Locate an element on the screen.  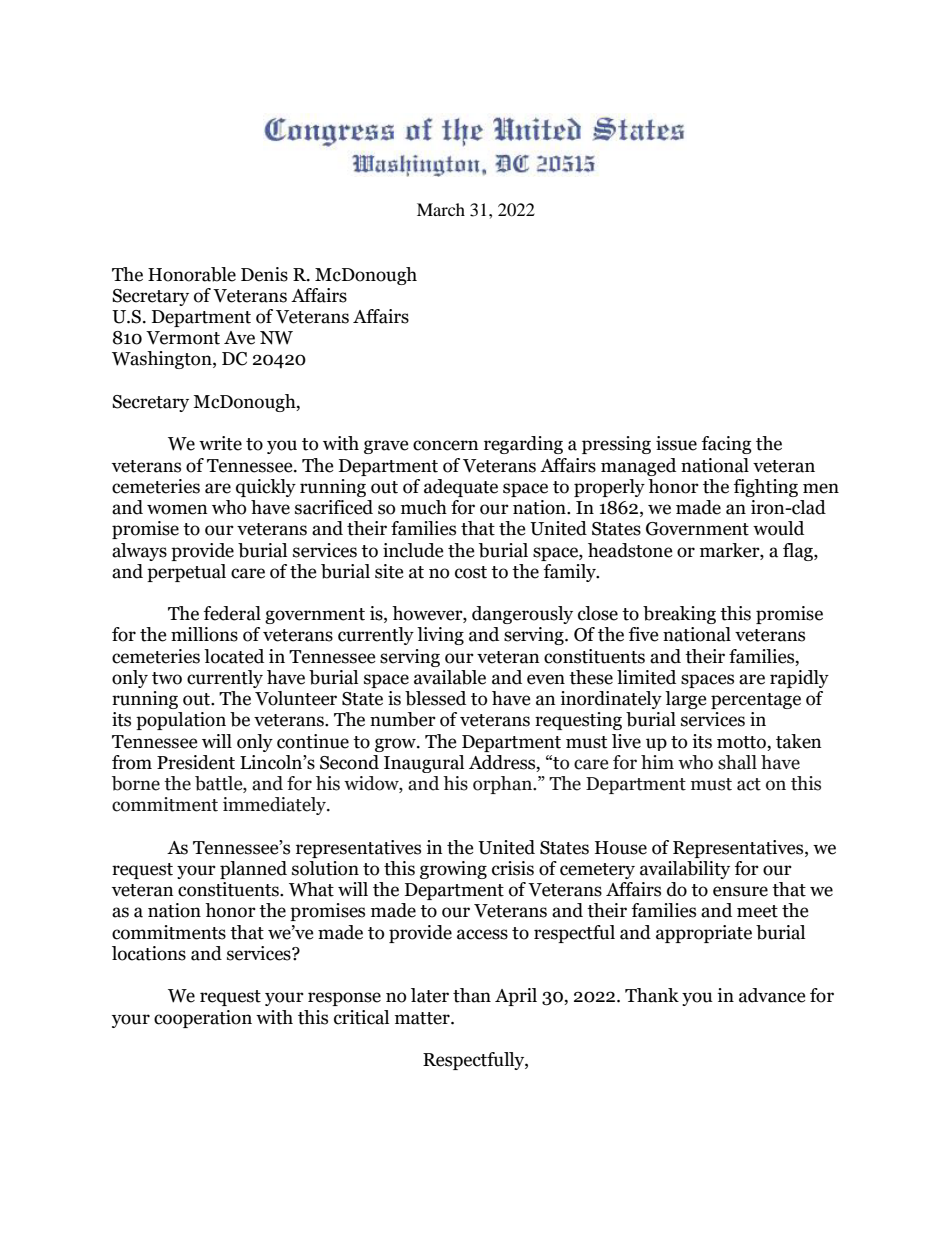
President is located at coordinates (196, 762).
